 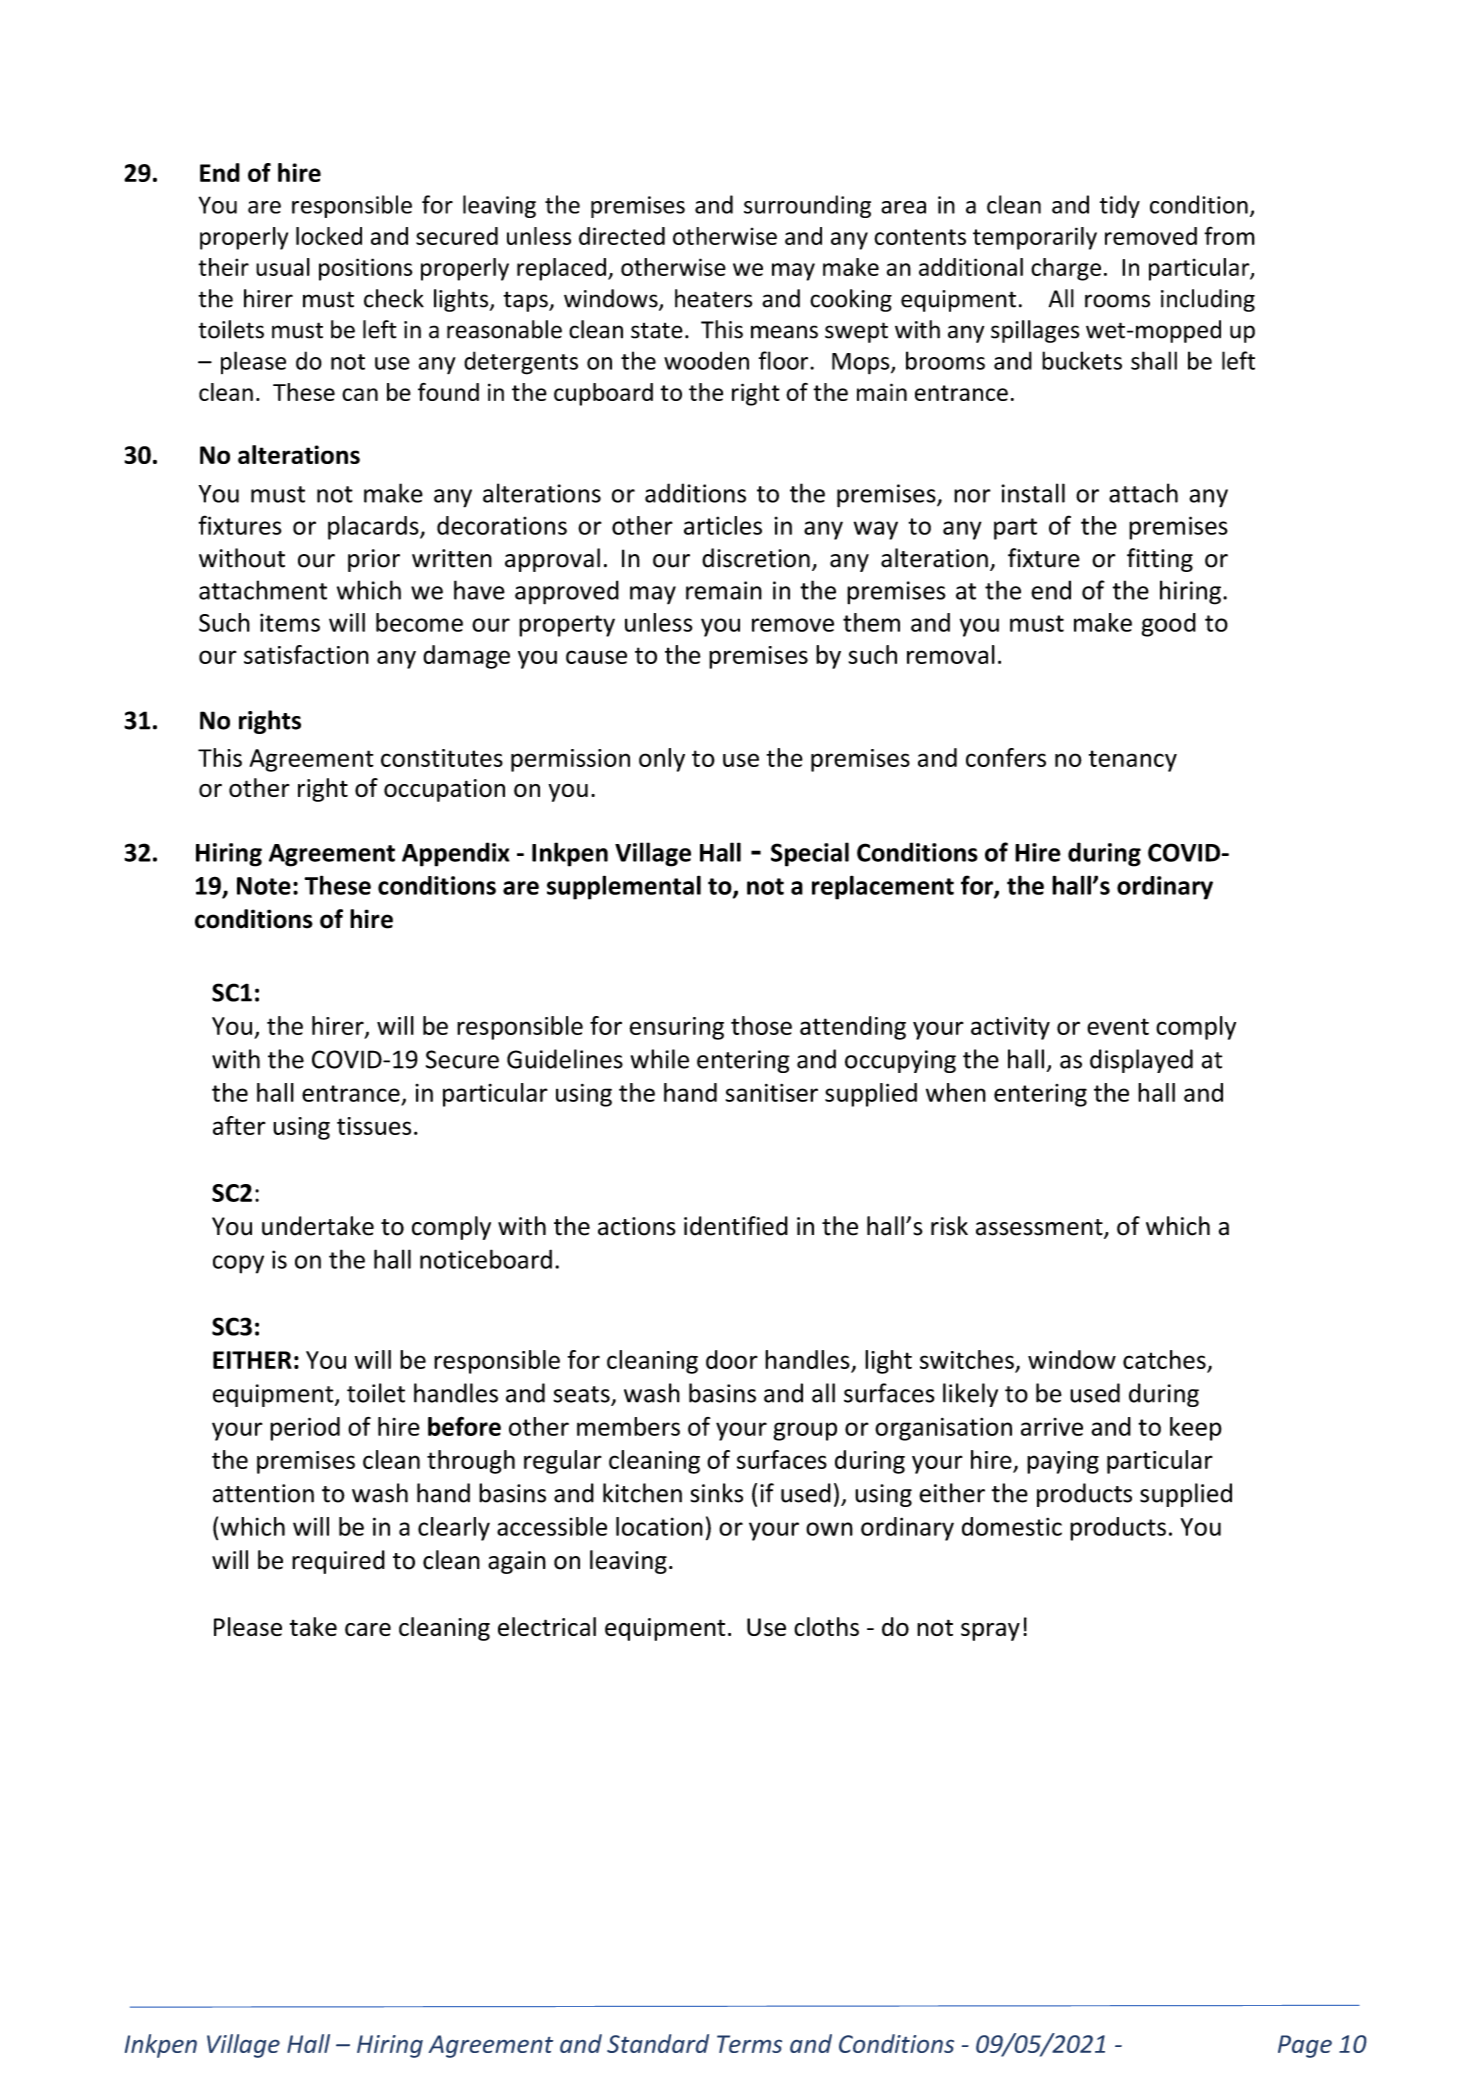 What do you see at coordinates (756, 558) in the screenshot?
I see `discretion` at bounding box center [756, 558].
